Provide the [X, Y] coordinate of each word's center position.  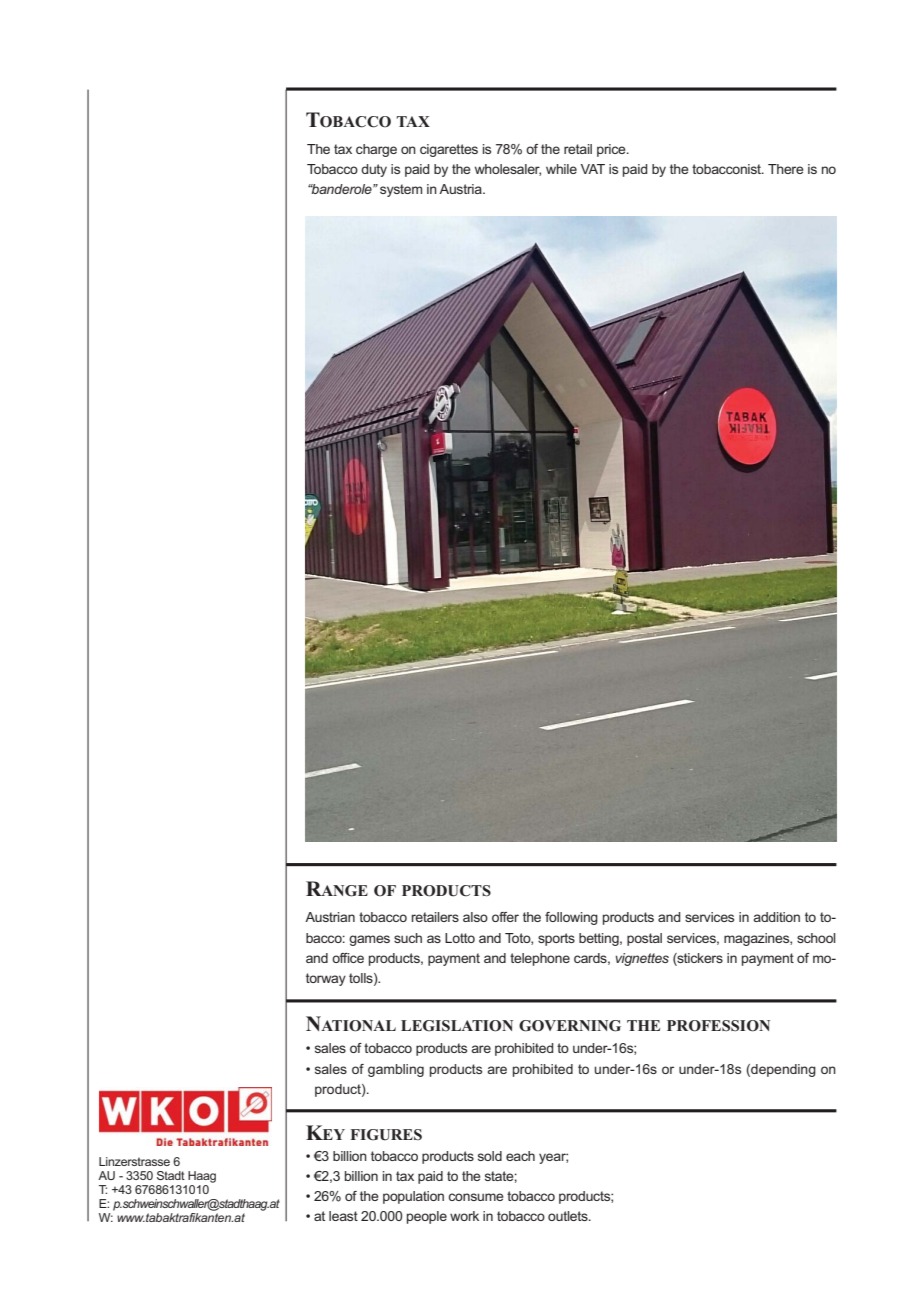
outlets [569, 1216]
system [401, 190]
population [413, 1197]
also [475, 917]
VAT [593, 169]
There [786, 169]
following [571, 918]
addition [777, 917]
